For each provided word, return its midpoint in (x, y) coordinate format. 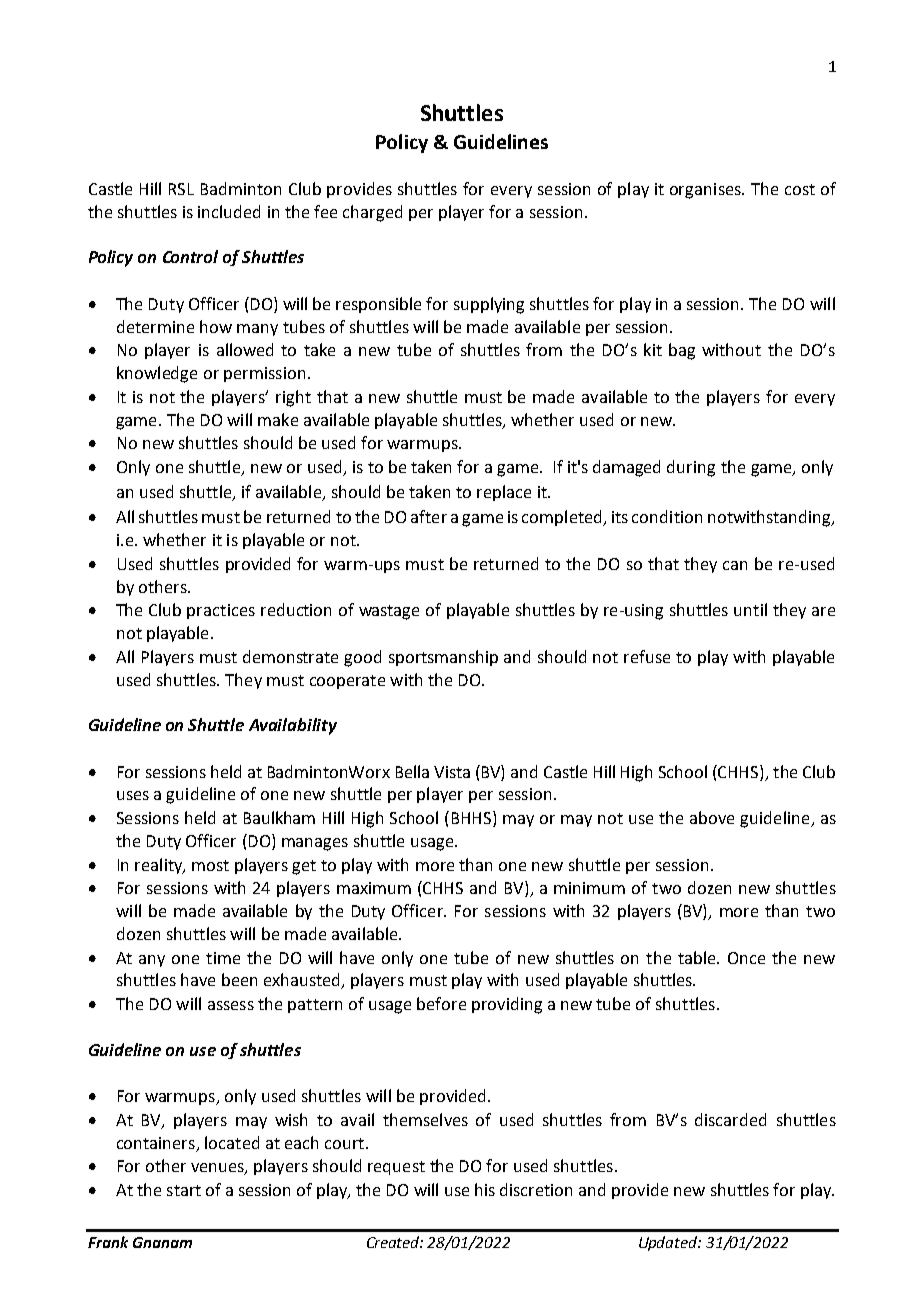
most (210, 865)
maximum (374, 888)
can (735, 565)
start (184, 1190)
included (229, 211)
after (429, 516)
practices (221, 611)
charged (372, 213)
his (485, 1189)
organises (706, 191)
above (712, 817)
